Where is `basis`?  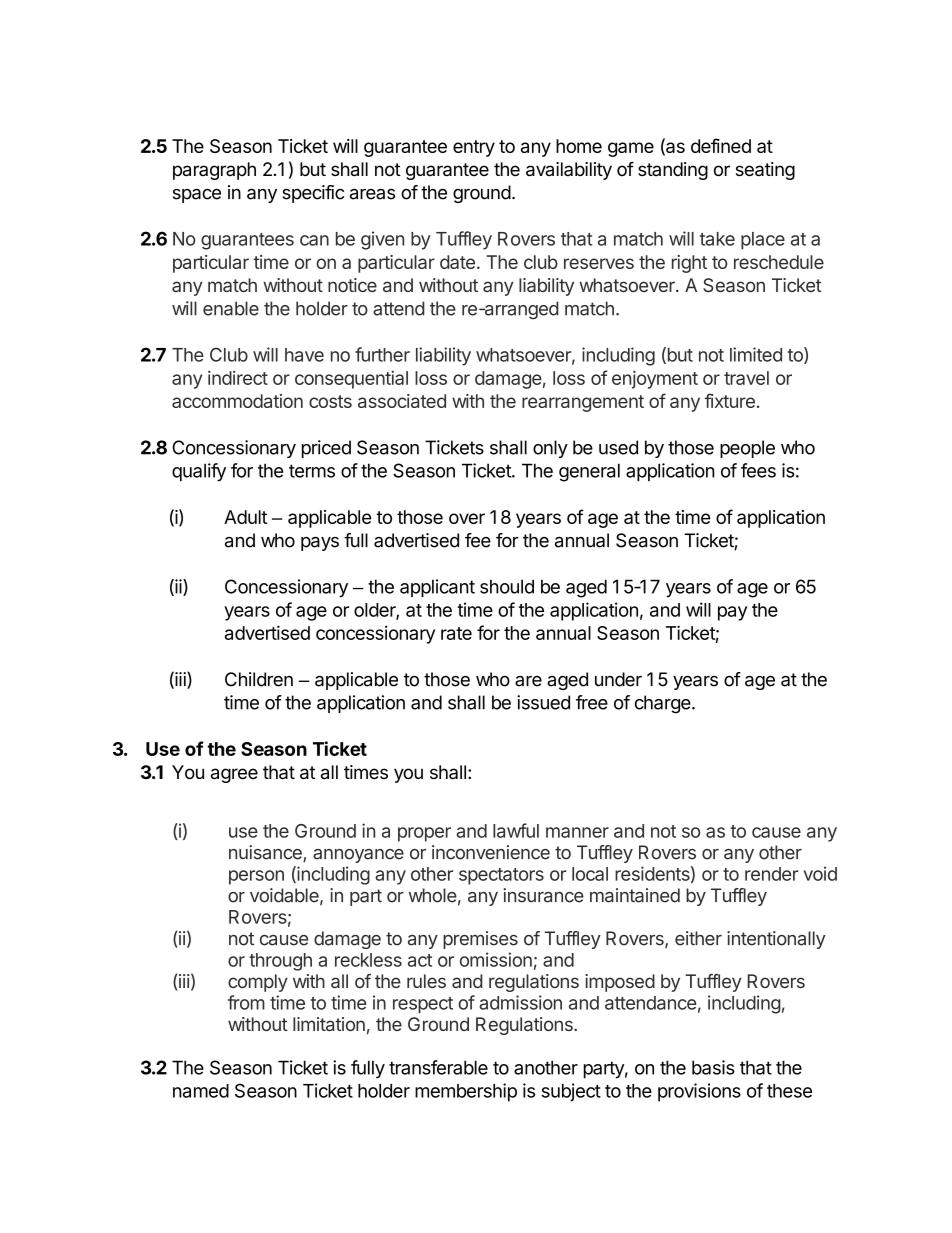 basis is located at coordinates (713, 1067).
